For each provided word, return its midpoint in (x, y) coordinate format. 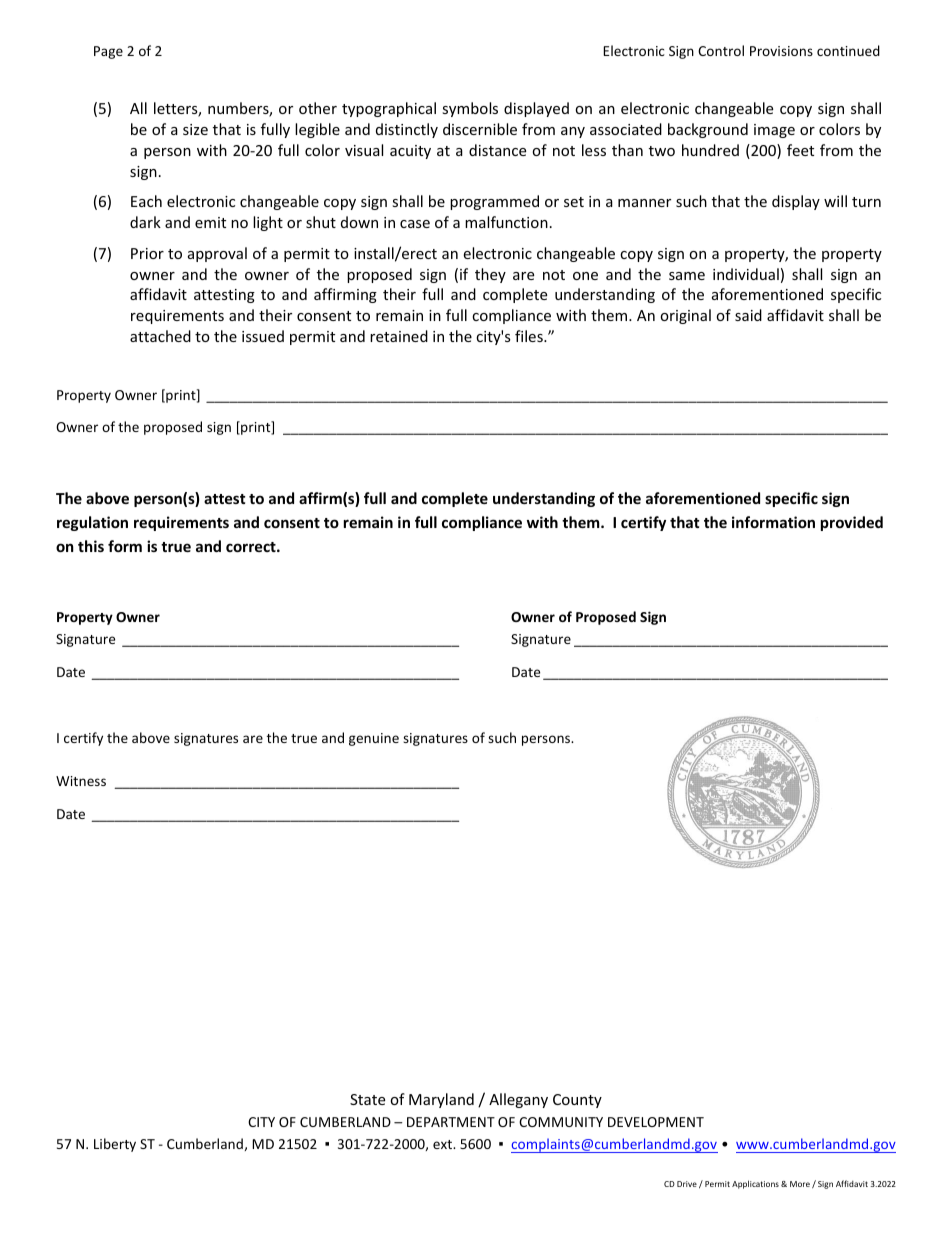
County (577, 1101)
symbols (470, 109)
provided (852, 523)
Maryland (441, 1100)
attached (160, 336)
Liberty (115, 1145)
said (748, 315)
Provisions (781, 51)
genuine (374, 739)
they (490, 275)
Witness (81, 781)
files (530, 336)
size (195, 129)
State (367, 1099)
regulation (92, 523)
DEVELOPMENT (656, 1122)
